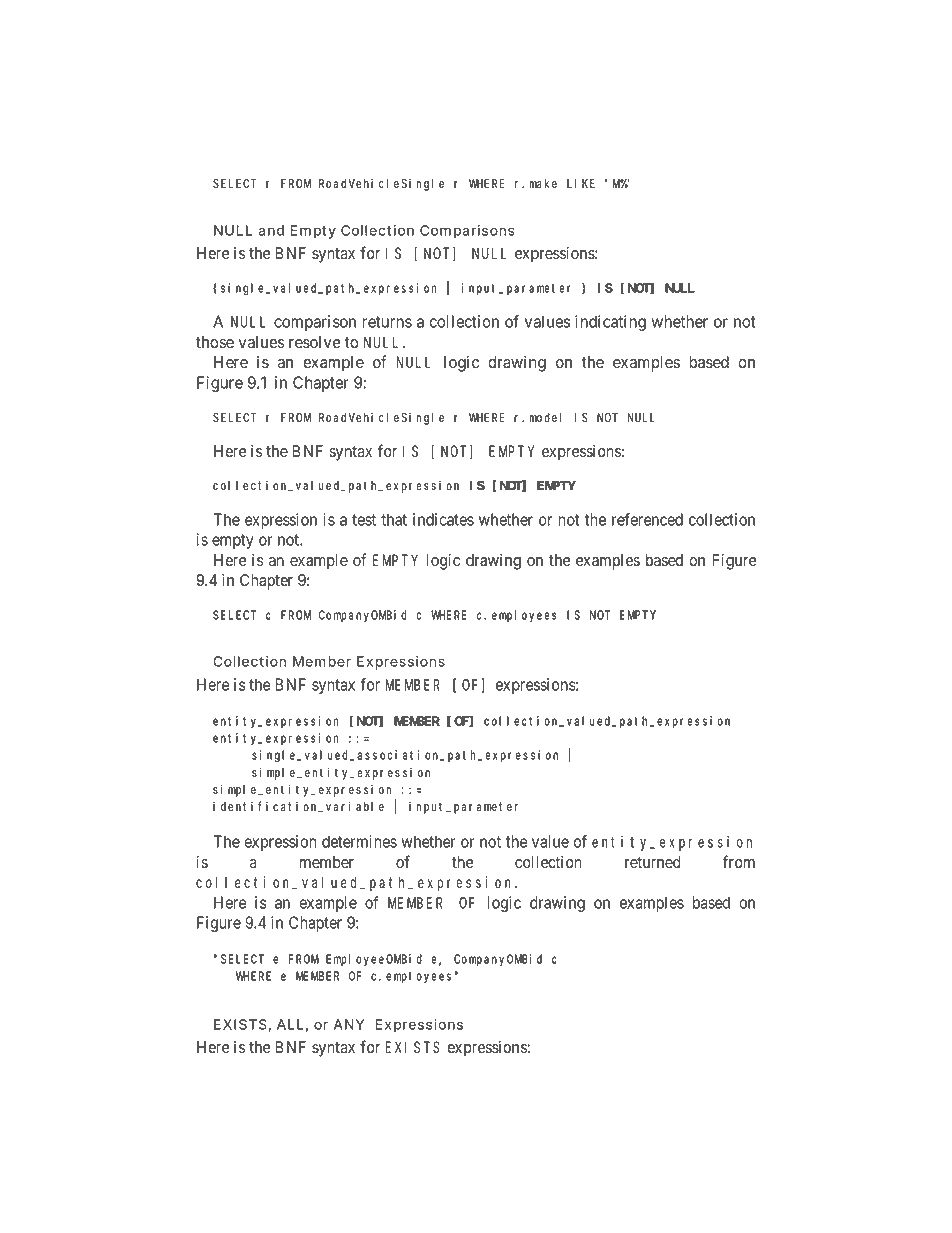 The height and width of the image is (1233, 952). Describe the element at coordinates (271, 230) in the image. I see `and` at that location.
